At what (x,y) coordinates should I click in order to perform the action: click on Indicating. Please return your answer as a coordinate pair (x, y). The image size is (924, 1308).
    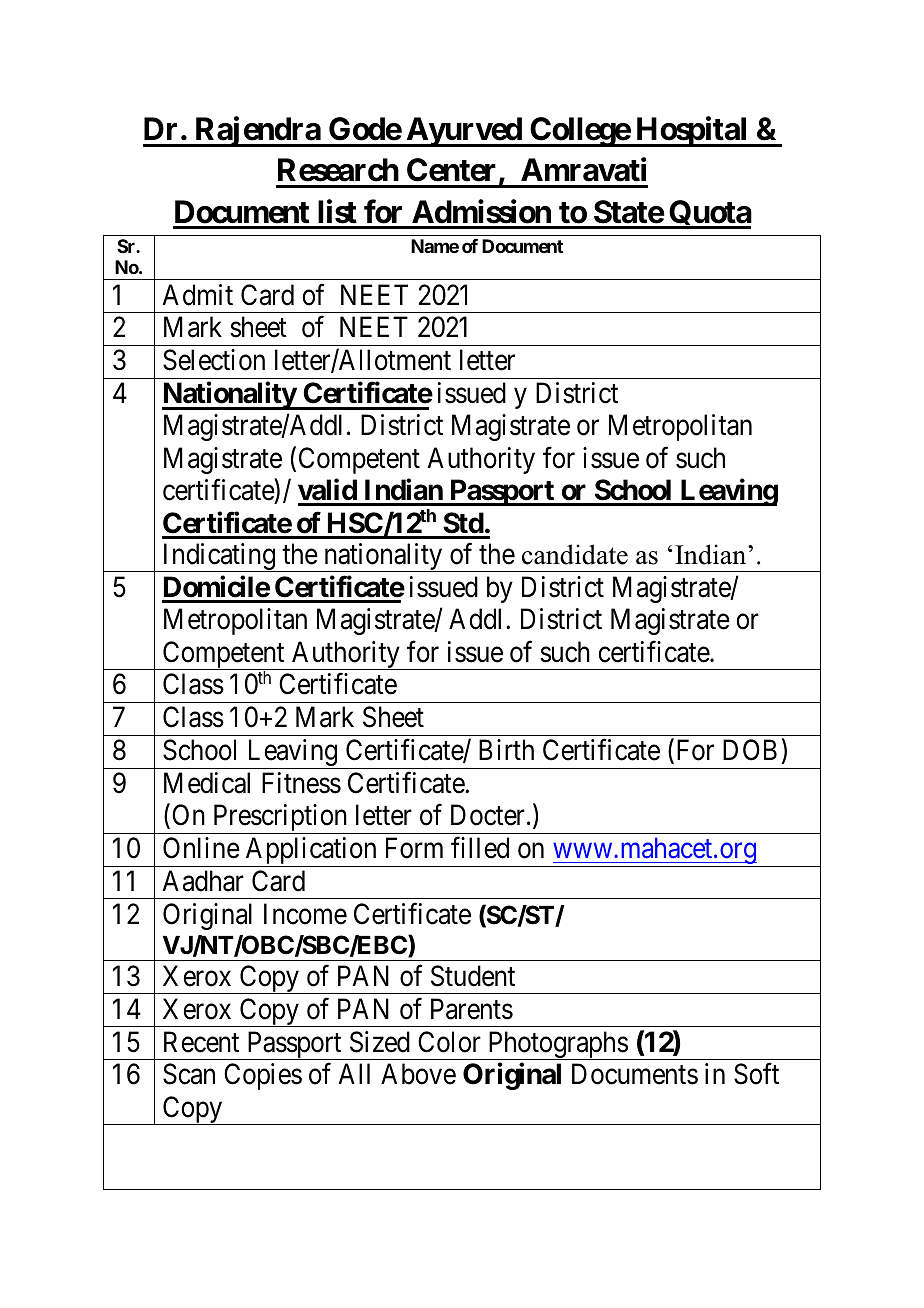
    Looking at the image, I should click on (218, 557).
